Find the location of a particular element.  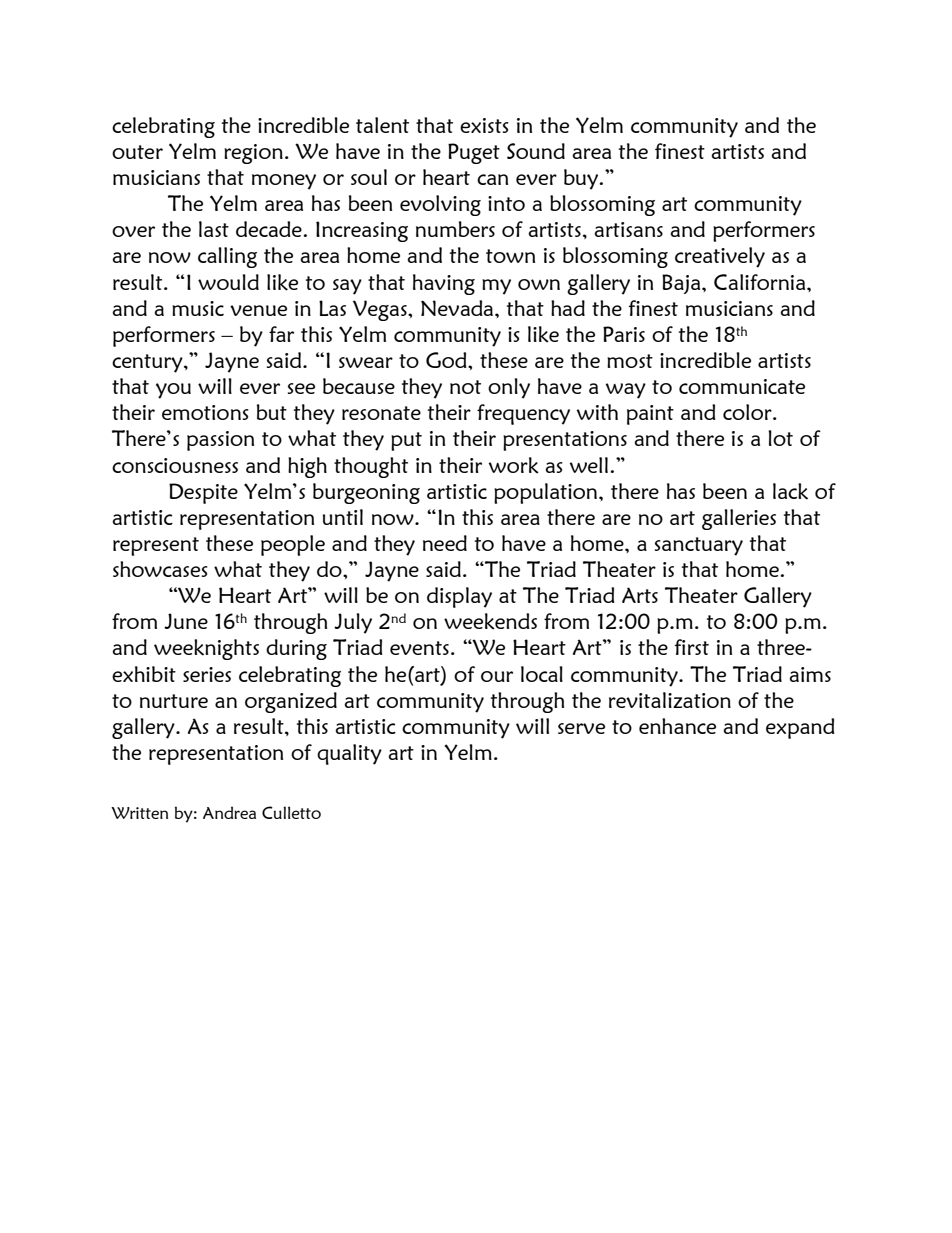

consciousness is located at coordinates (175, 465).
